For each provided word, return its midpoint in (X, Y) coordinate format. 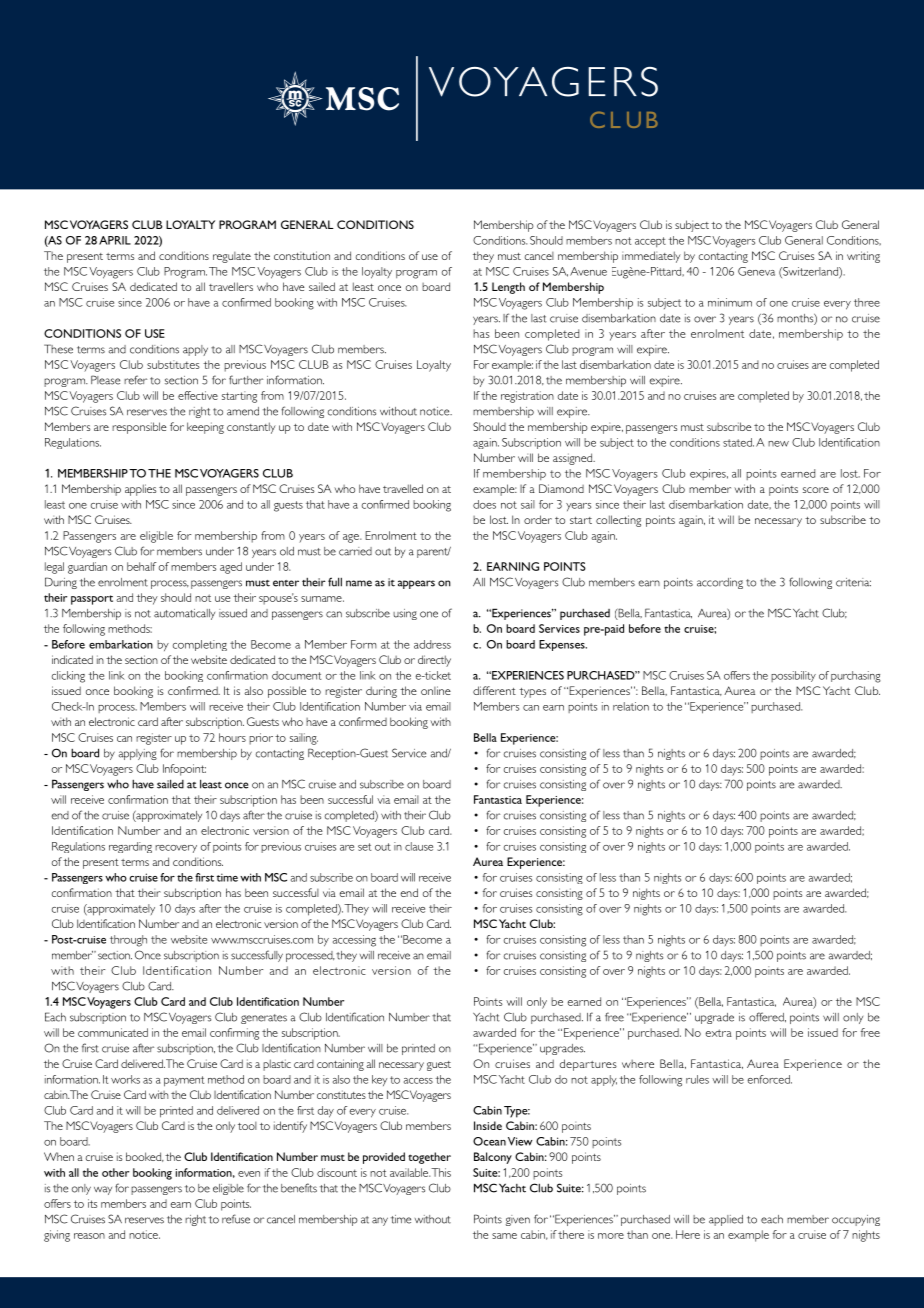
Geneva (756, 271)
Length (508, 288)
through (128, 941)
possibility (793, 676)
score (816, 490)
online (436, 690)
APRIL (115, 240)
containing (340, 1065)
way (103, 1190)
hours (232, 737)
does (484, 504)
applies (140, 490)
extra (719, 1033)
